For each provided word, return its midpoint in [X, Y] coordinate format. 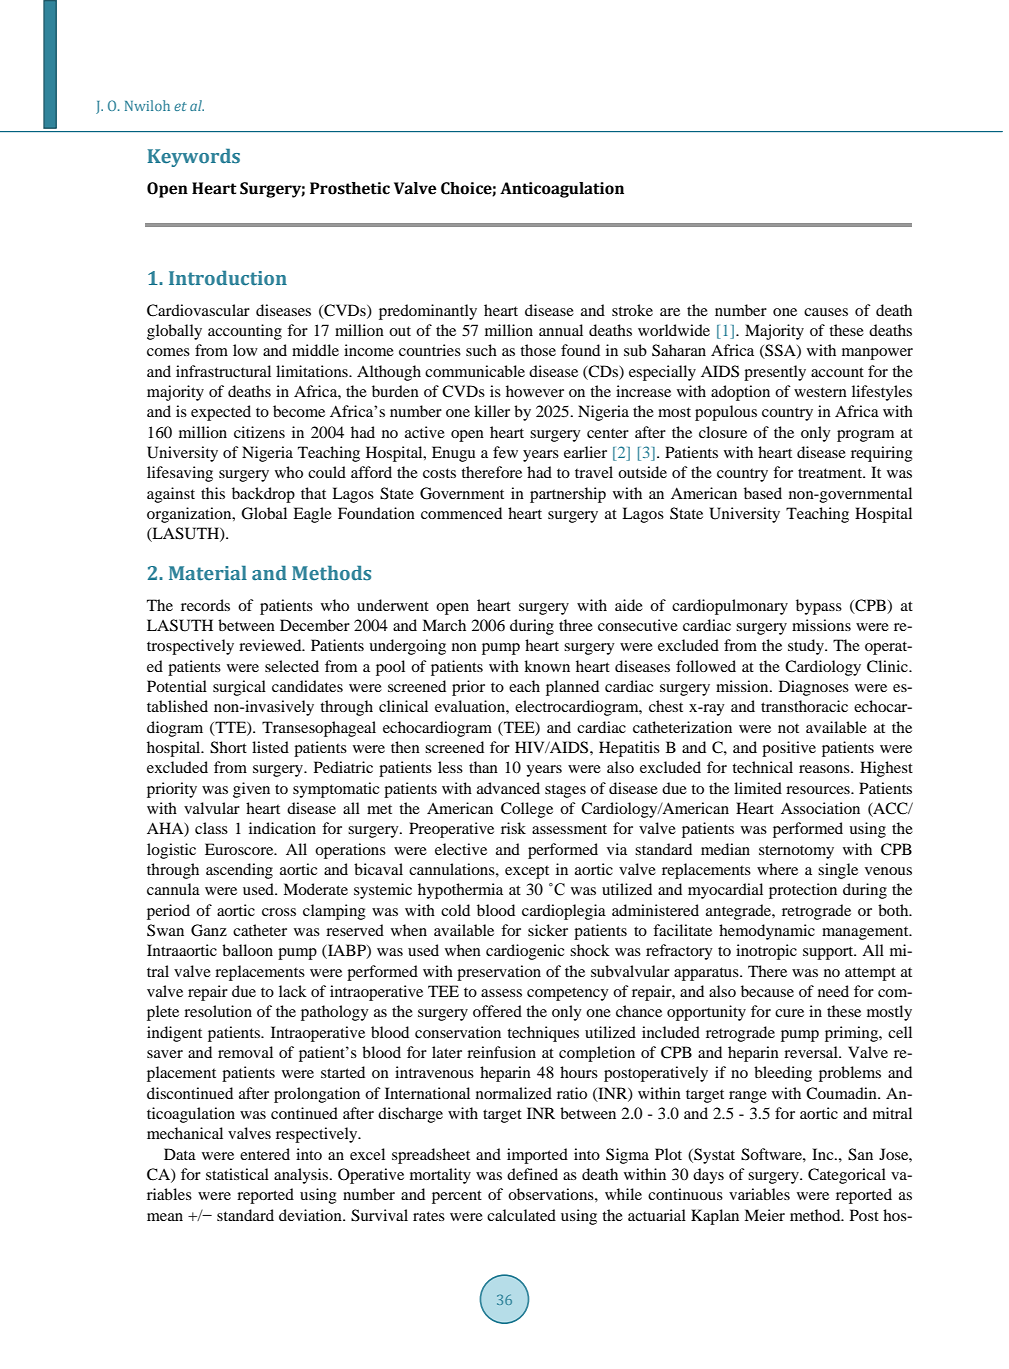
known [547, 666]
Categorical [847, 1176]
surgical [239, 688]
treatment [831, 473]
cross [279, 912]
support [829, 953]
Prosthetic [350, 188]
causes [826, 312]
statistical [237, 1174]
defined [532, 1174]
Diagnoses [814, 688]
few [505, 452]
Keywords [194, 158]
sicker [548, 930]
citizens [259, 432]
